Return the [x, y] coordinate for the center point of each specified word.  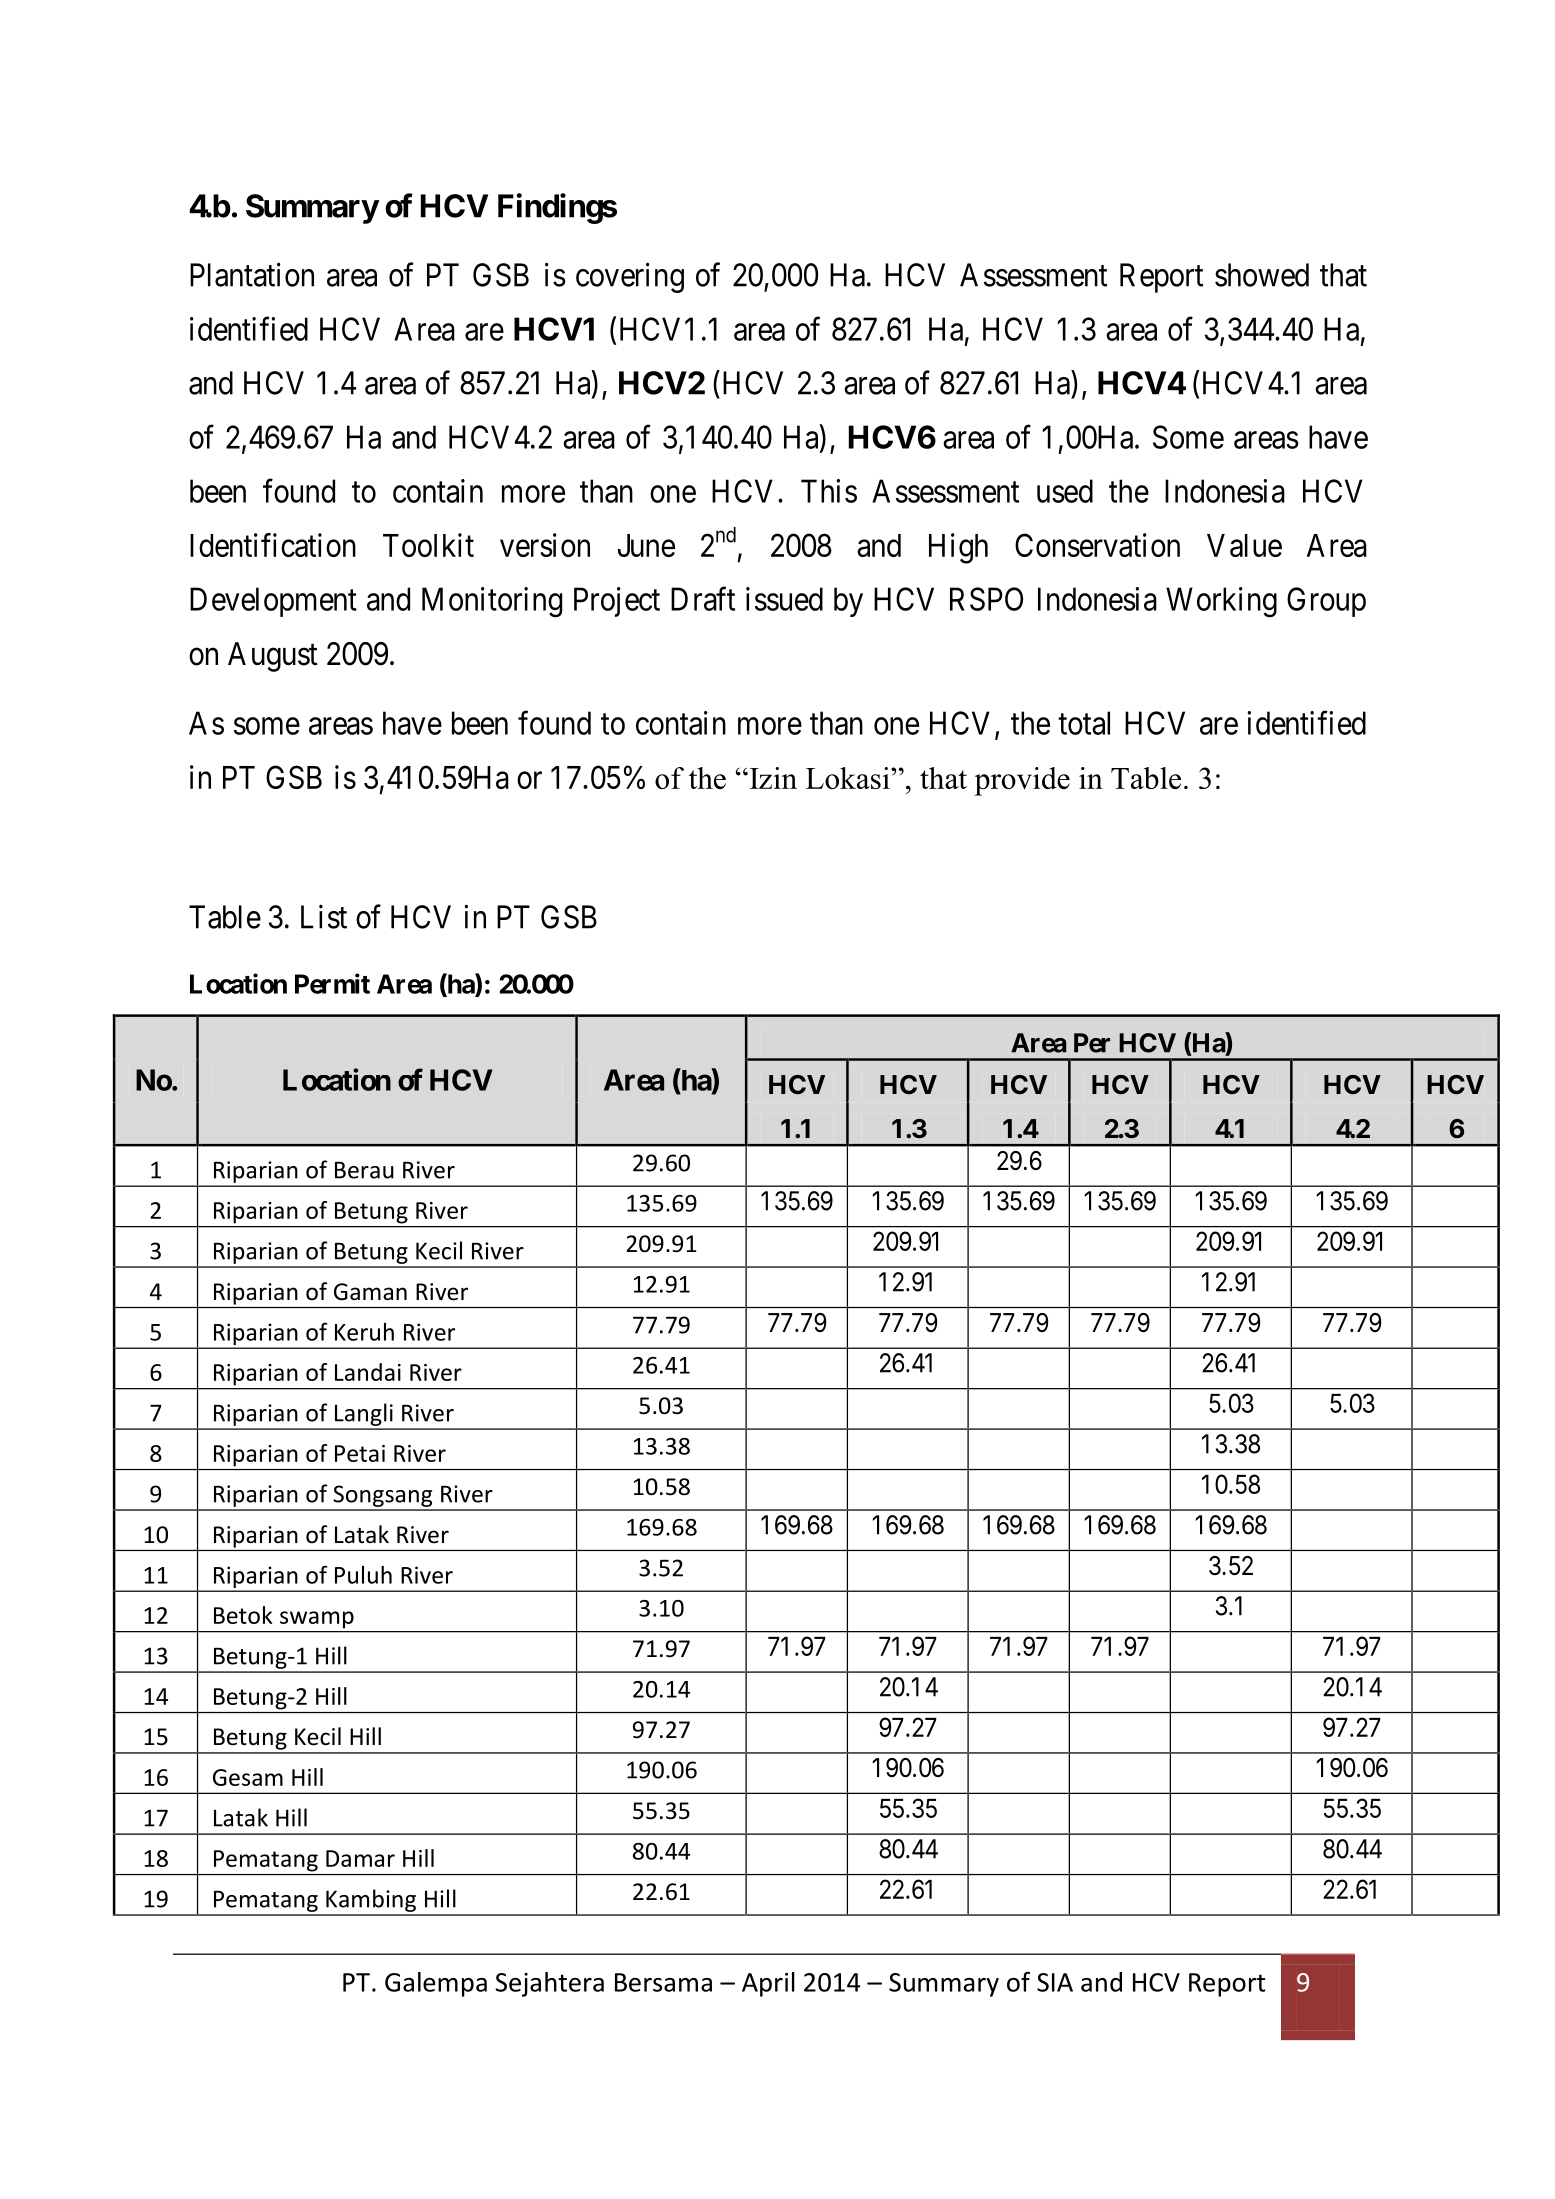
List [324, 916]
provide [1022, 781]
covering [630, 277]
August [272, 657]
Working [1221, 602]
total [1084, 723]
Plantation [252, 274]
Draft [703, 599]
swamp [317, 1620]
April [768, 1984]
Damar [360, 1858]
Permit [332, 983]
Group [1326, 602]
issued [784, 599]
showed [1262, 275]
